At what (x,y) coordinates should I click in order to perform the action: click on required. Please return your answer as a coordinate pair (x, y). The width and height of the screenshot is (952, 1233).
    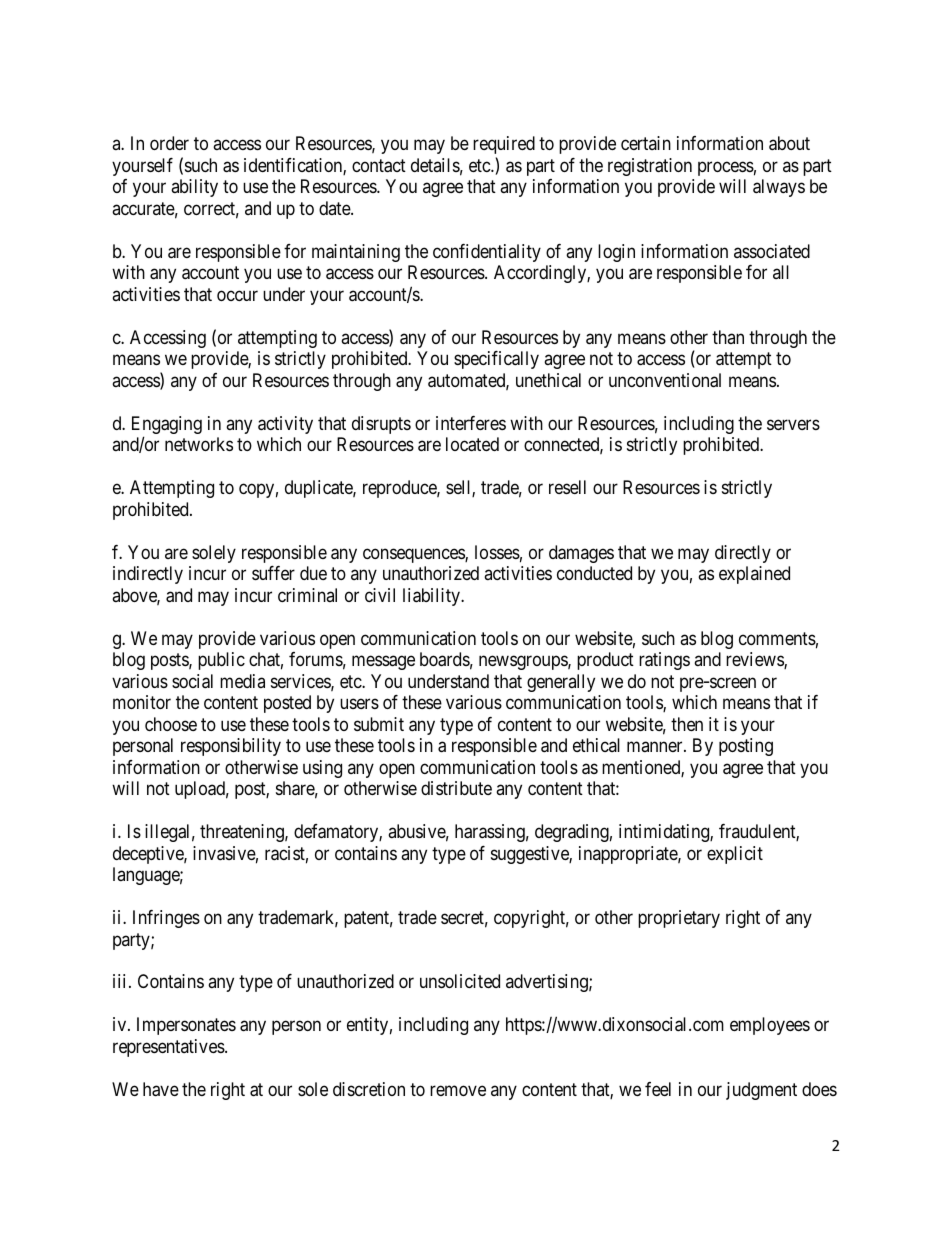
    Looking at the image, I should click on (504, 145).
